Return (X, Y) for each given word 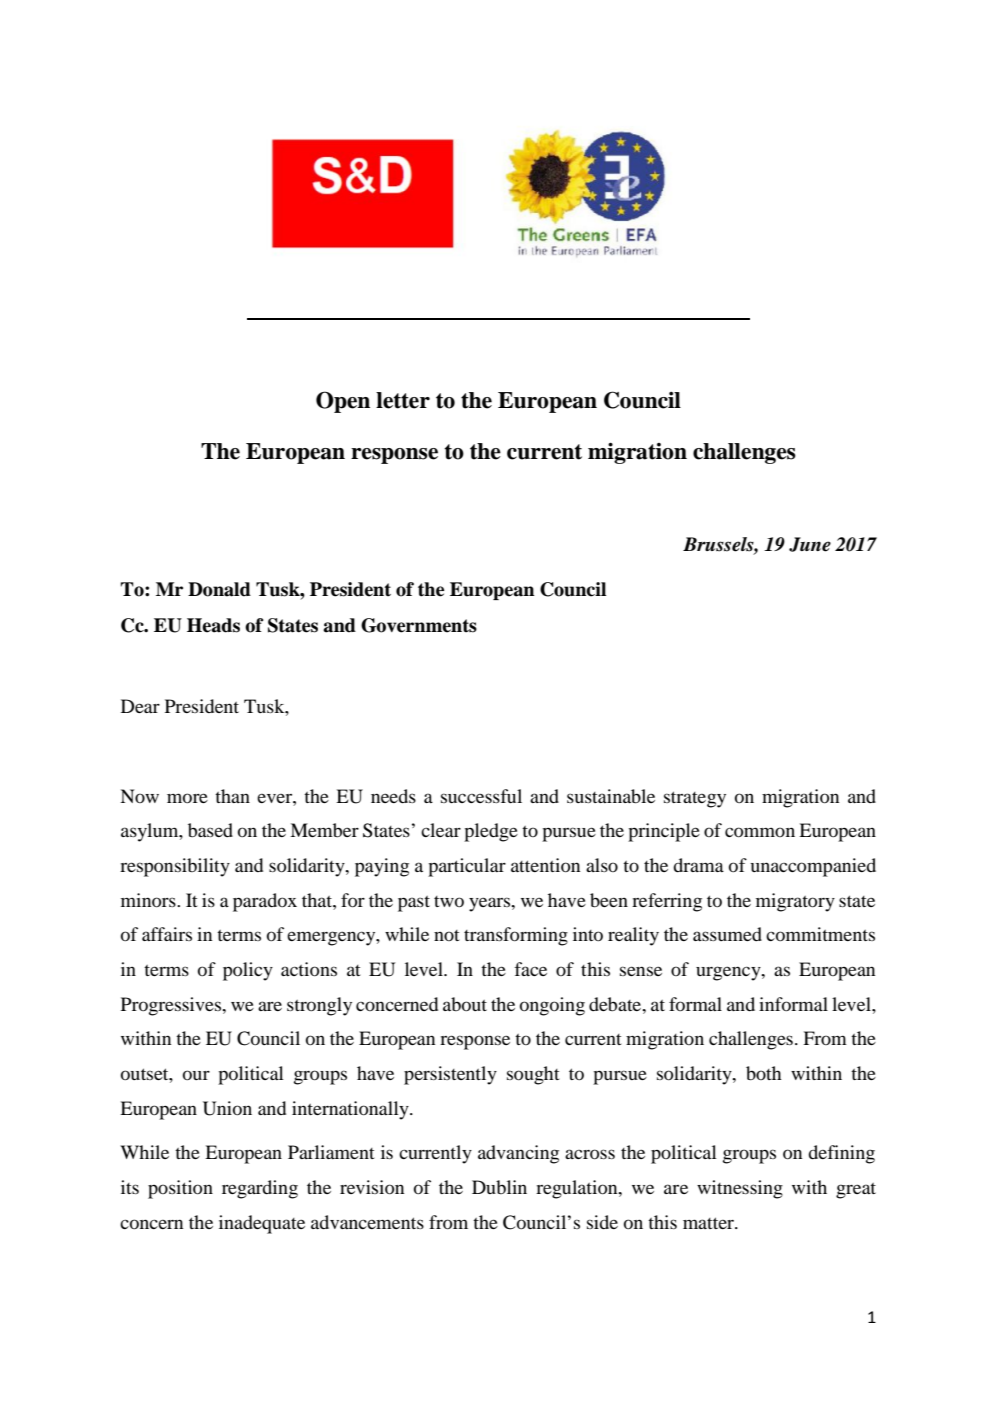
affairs (167, 934)
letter (403, 400)
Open (343, 402)
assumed (727, 934)
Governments (419, 625)
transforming (516, 936)
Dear (140, 706)
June (810, 544)
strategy (695, 799)
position (180, 1189)
